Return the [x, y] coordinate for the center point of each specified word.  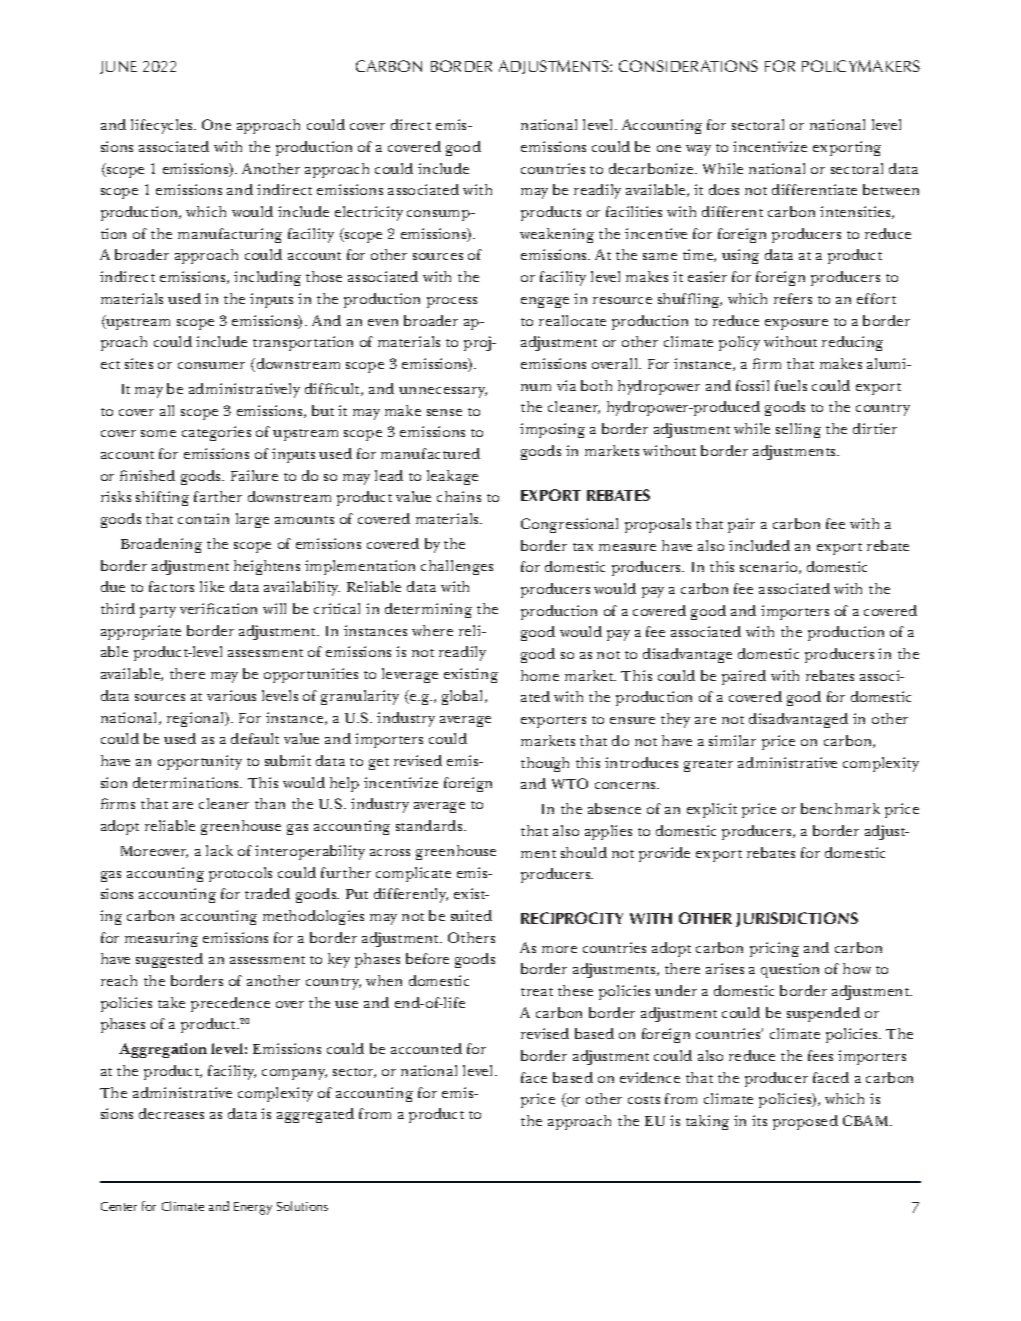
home [540, 675]
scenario [770, 567]
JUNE [118, 67]
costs [644, 1100]
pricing [774, 949]
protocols [240, 874]
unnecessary [443, 392]
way [698, 150]
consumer [211, 365]
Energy [253, 1208]
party [158, 612]
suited [471, 915]
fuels [791, 385]
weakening [557, 235]
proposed [805, 1122]
